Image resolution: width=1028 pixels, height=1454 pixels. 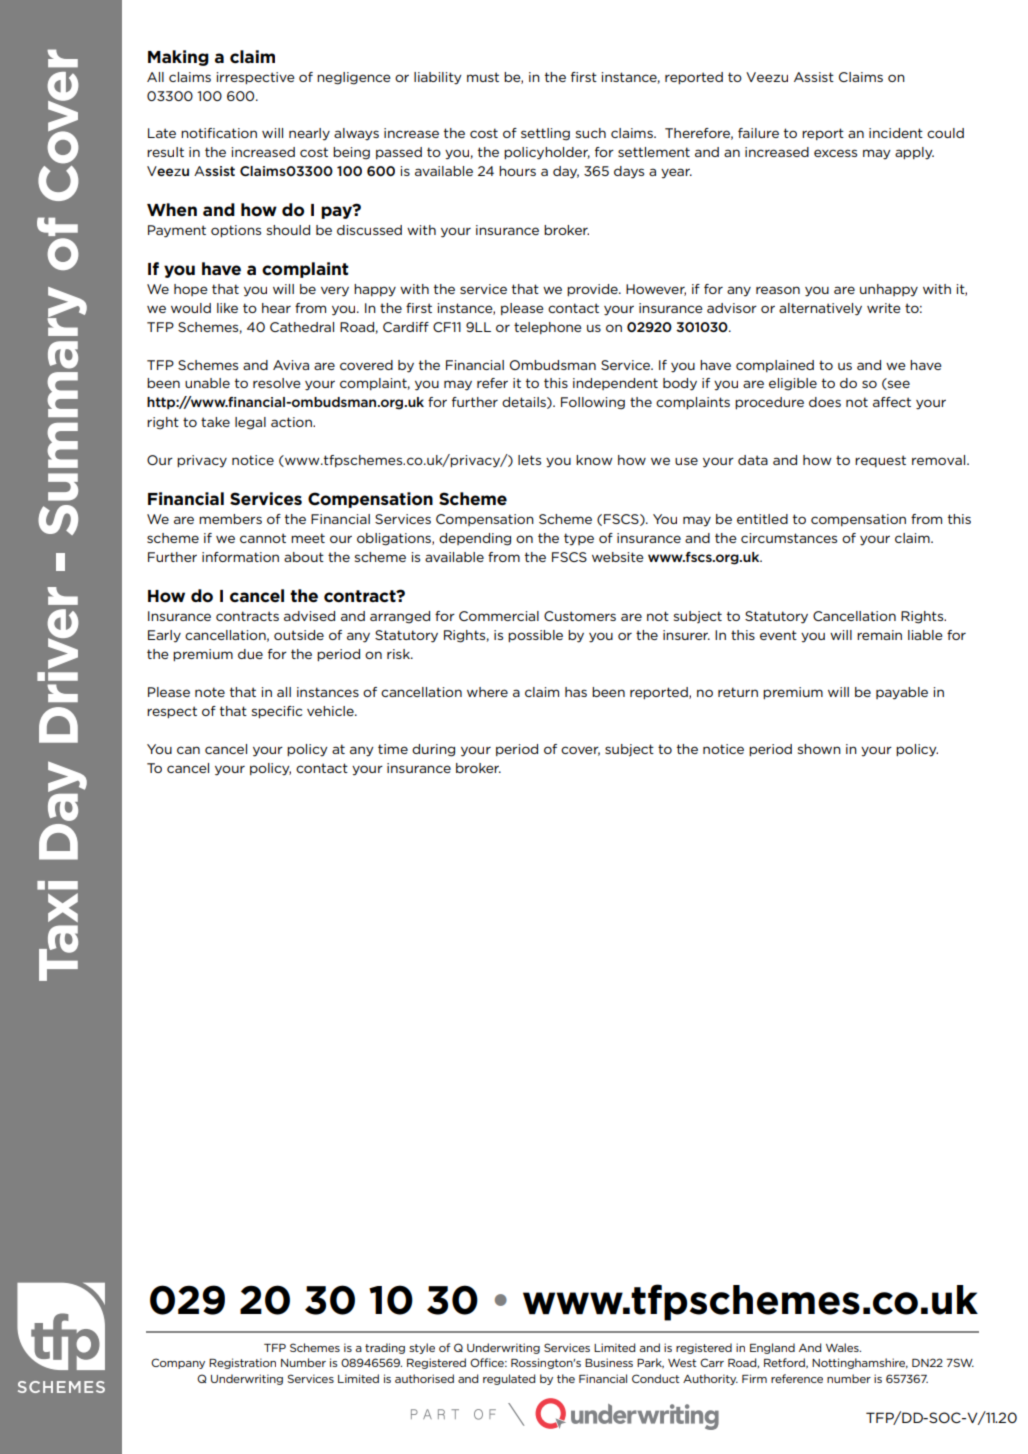 I want to click on during, so click(x=433, y=750).
